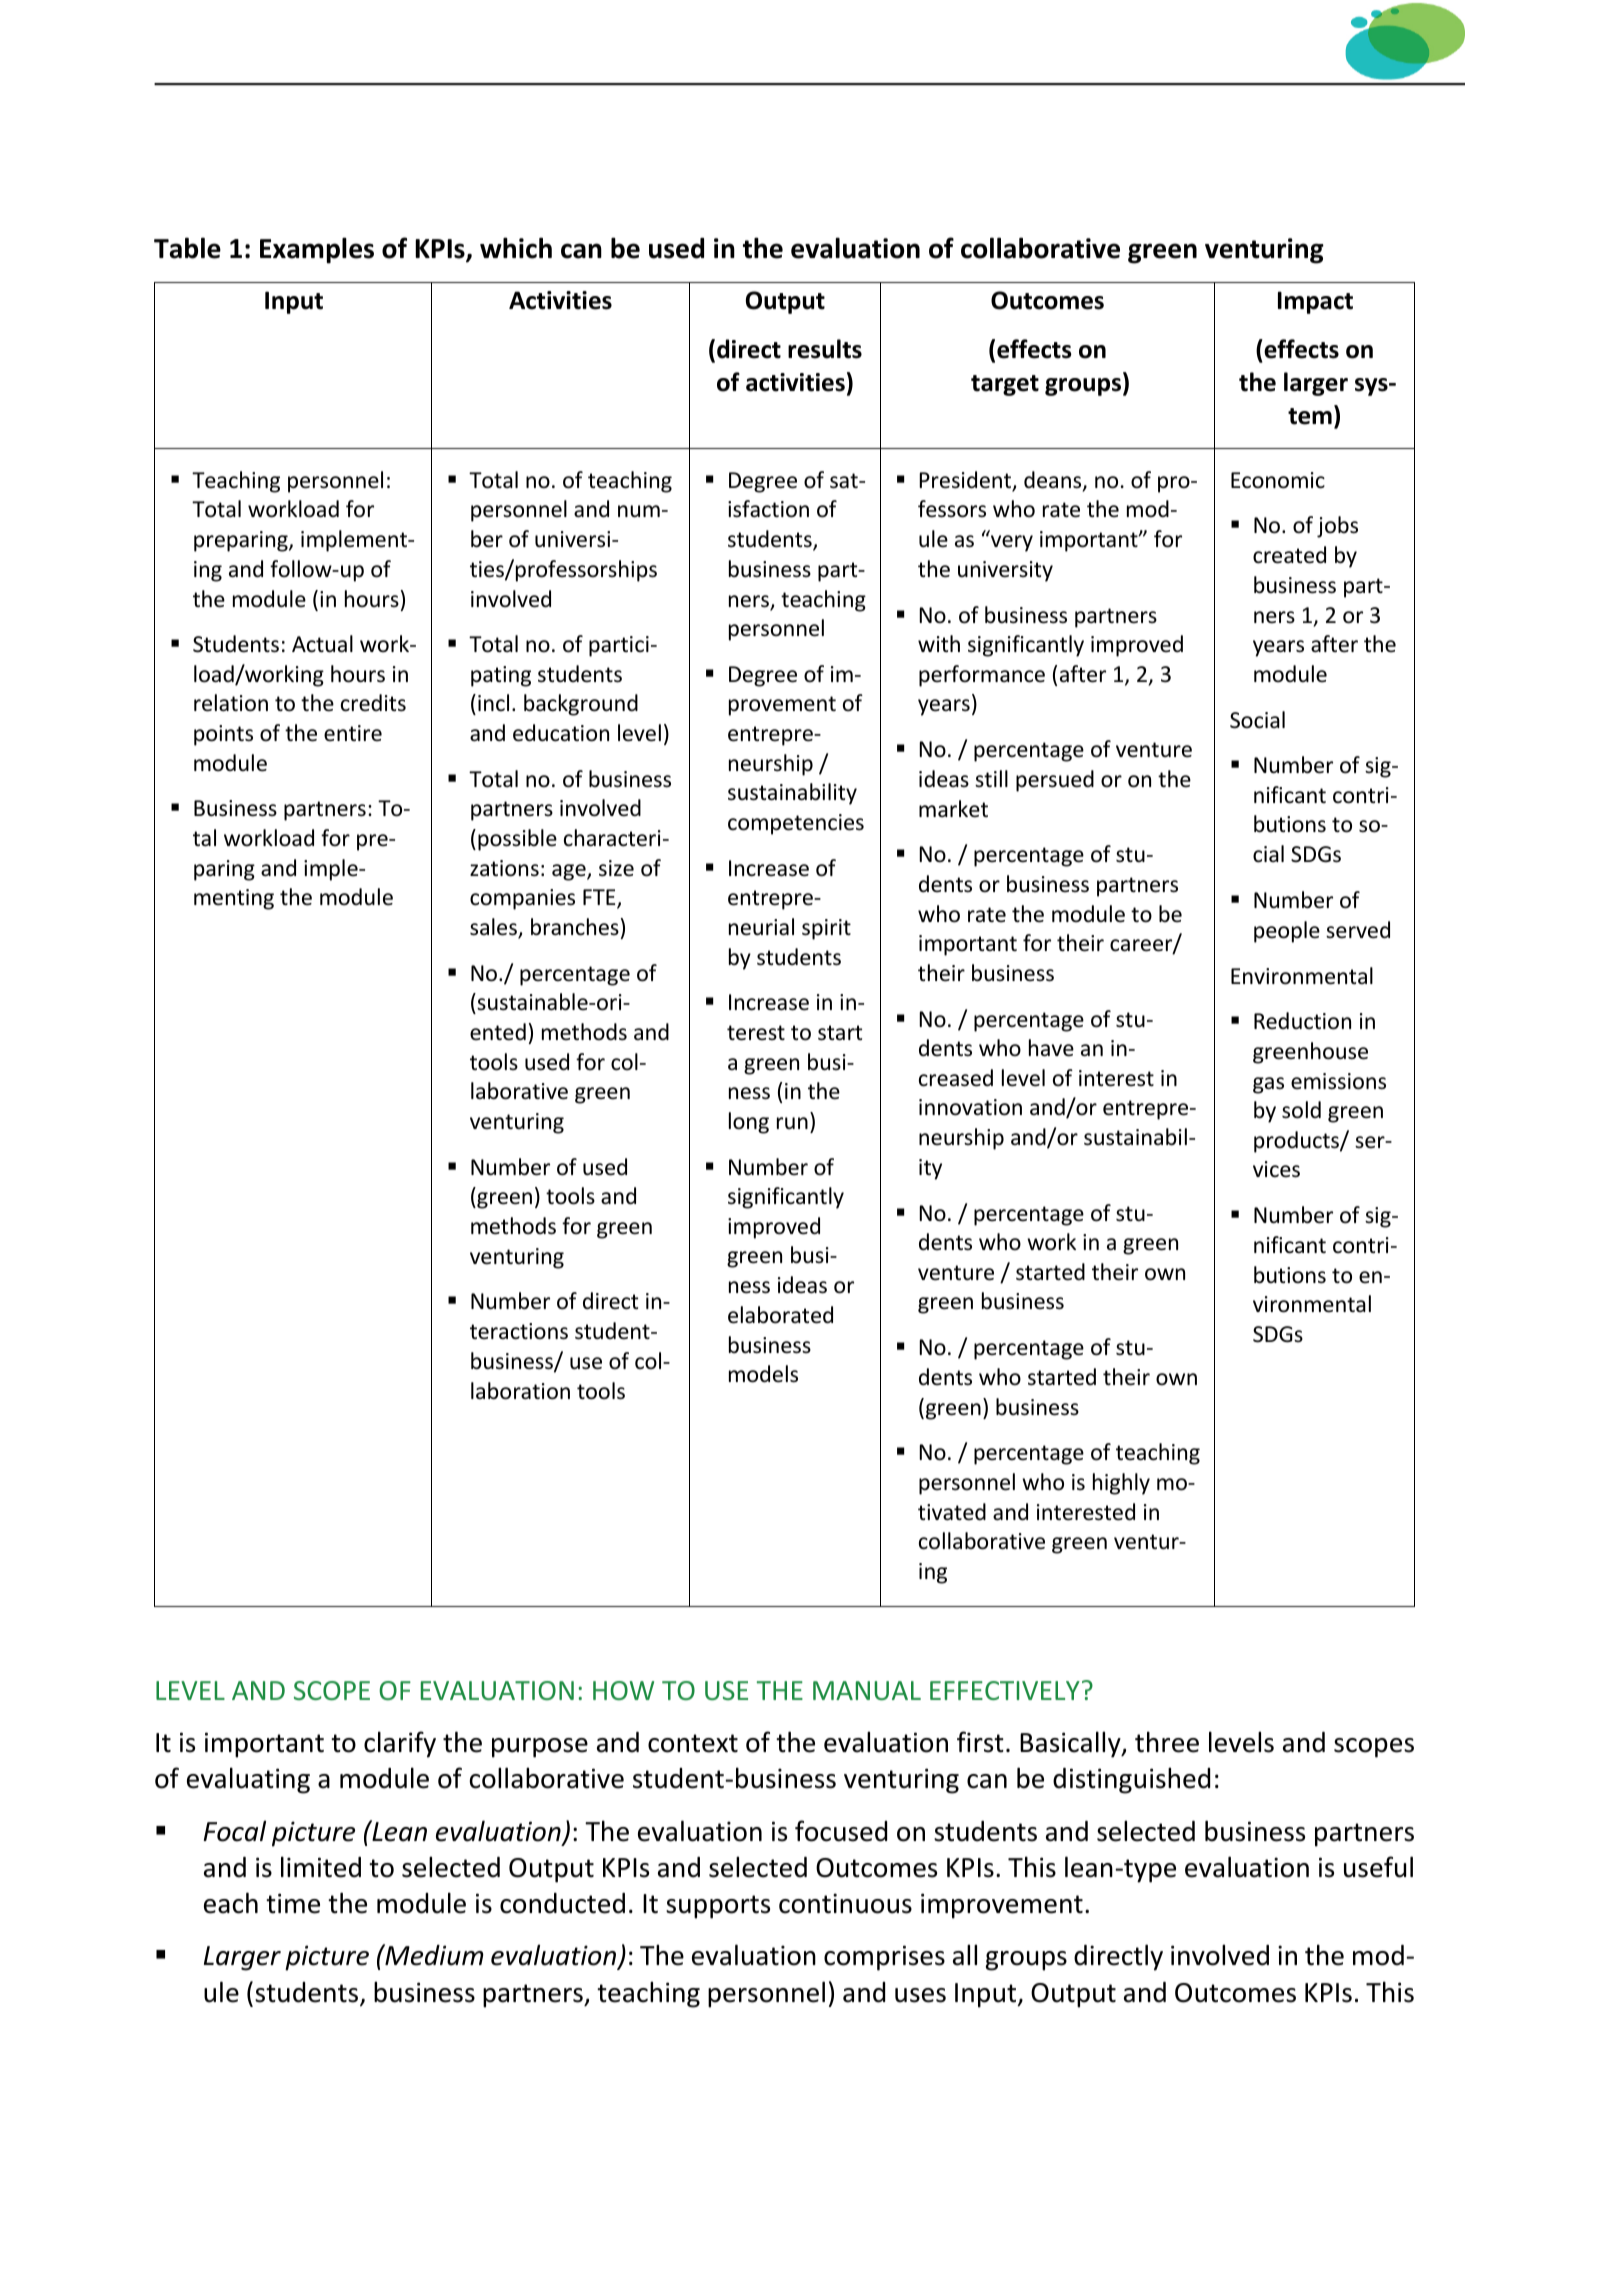 This screenshot has height=2270, width=1605. What do you see at coordinates (1287, 932) in the screenshot?
I see `people` at bounding box center [1287, 932].
